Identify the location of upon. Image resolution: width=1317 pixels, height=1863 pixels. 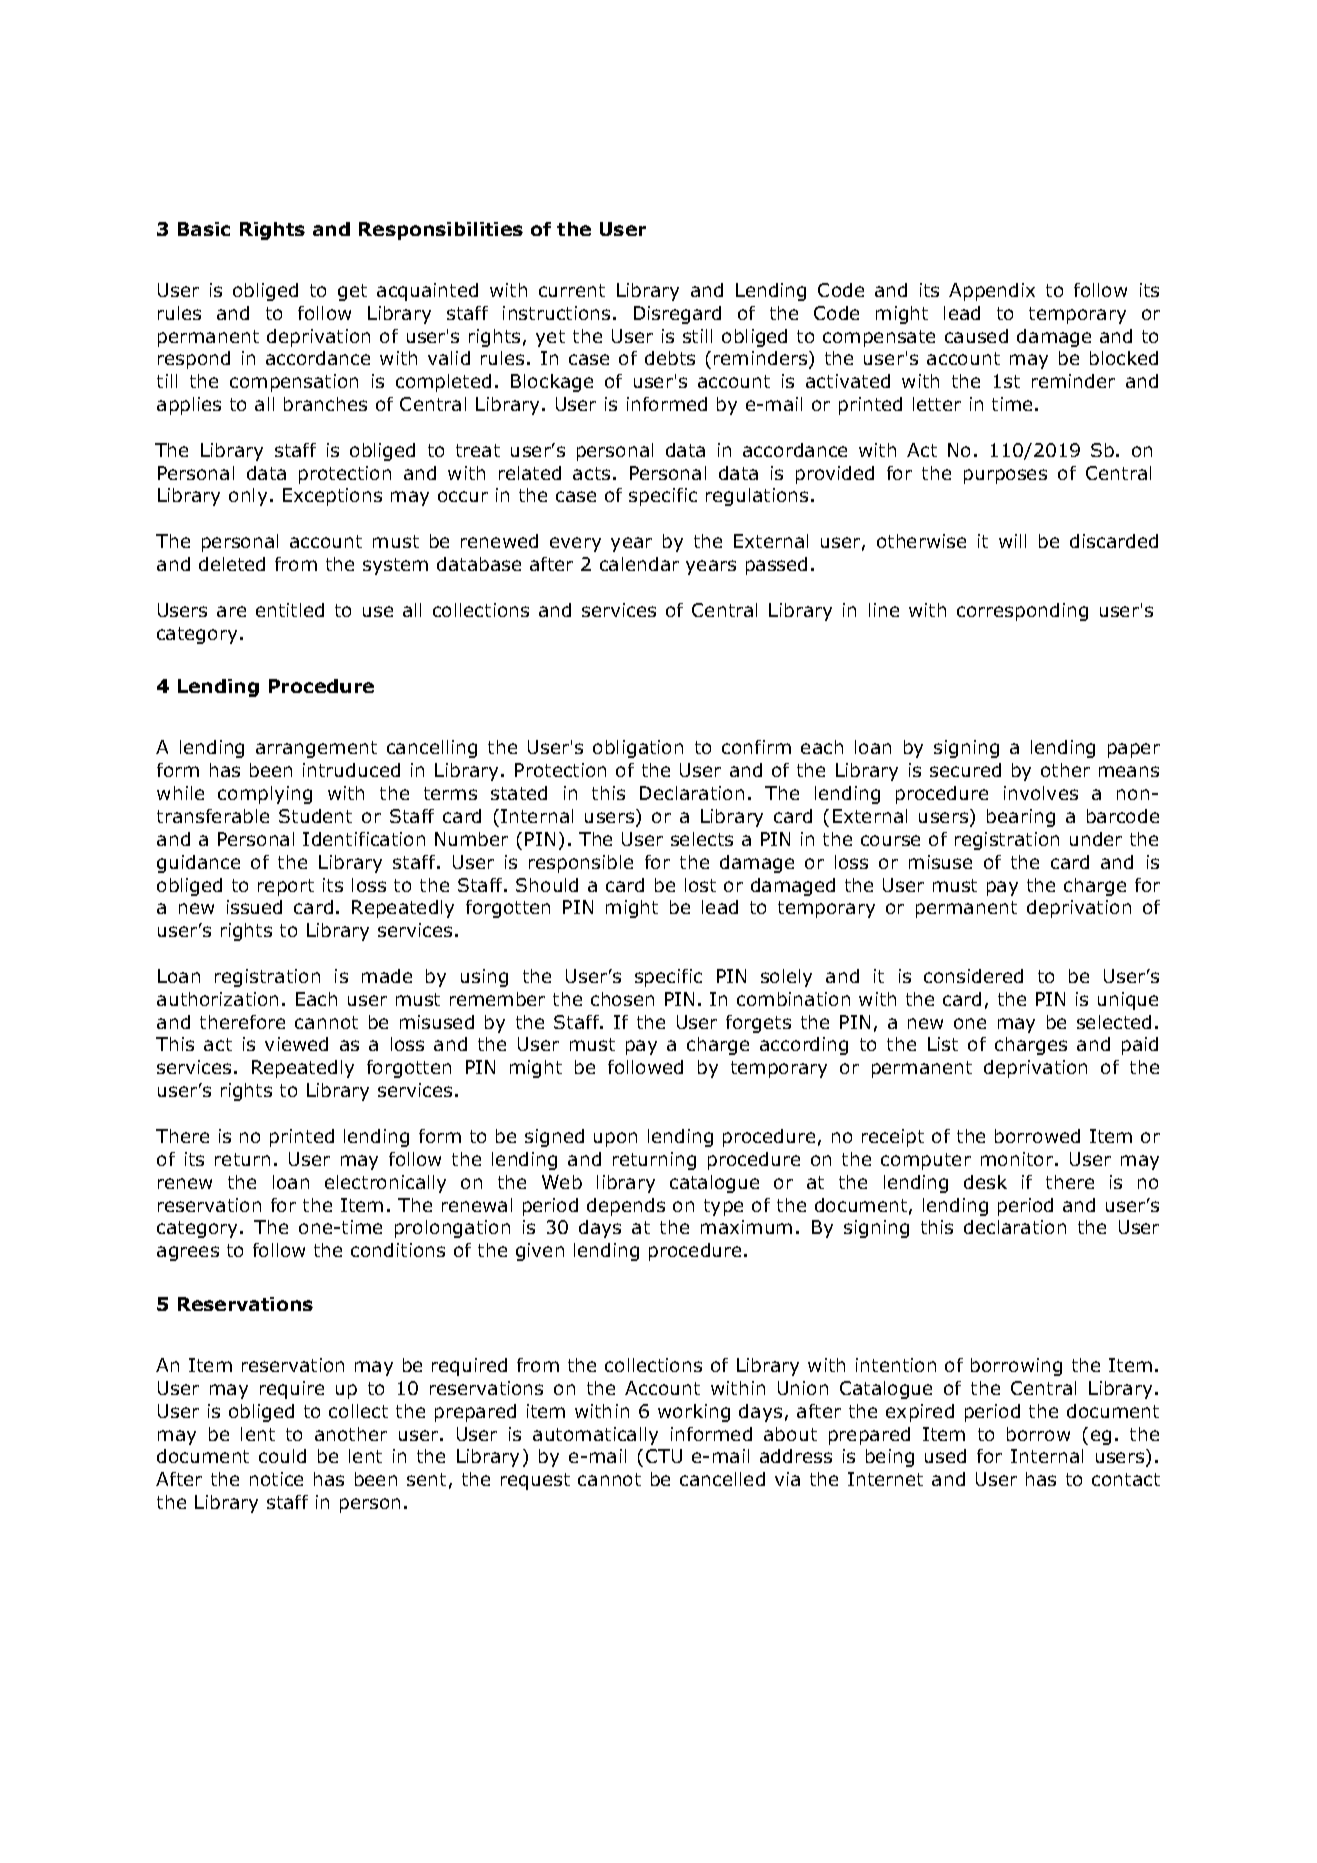
(615, 1139).
